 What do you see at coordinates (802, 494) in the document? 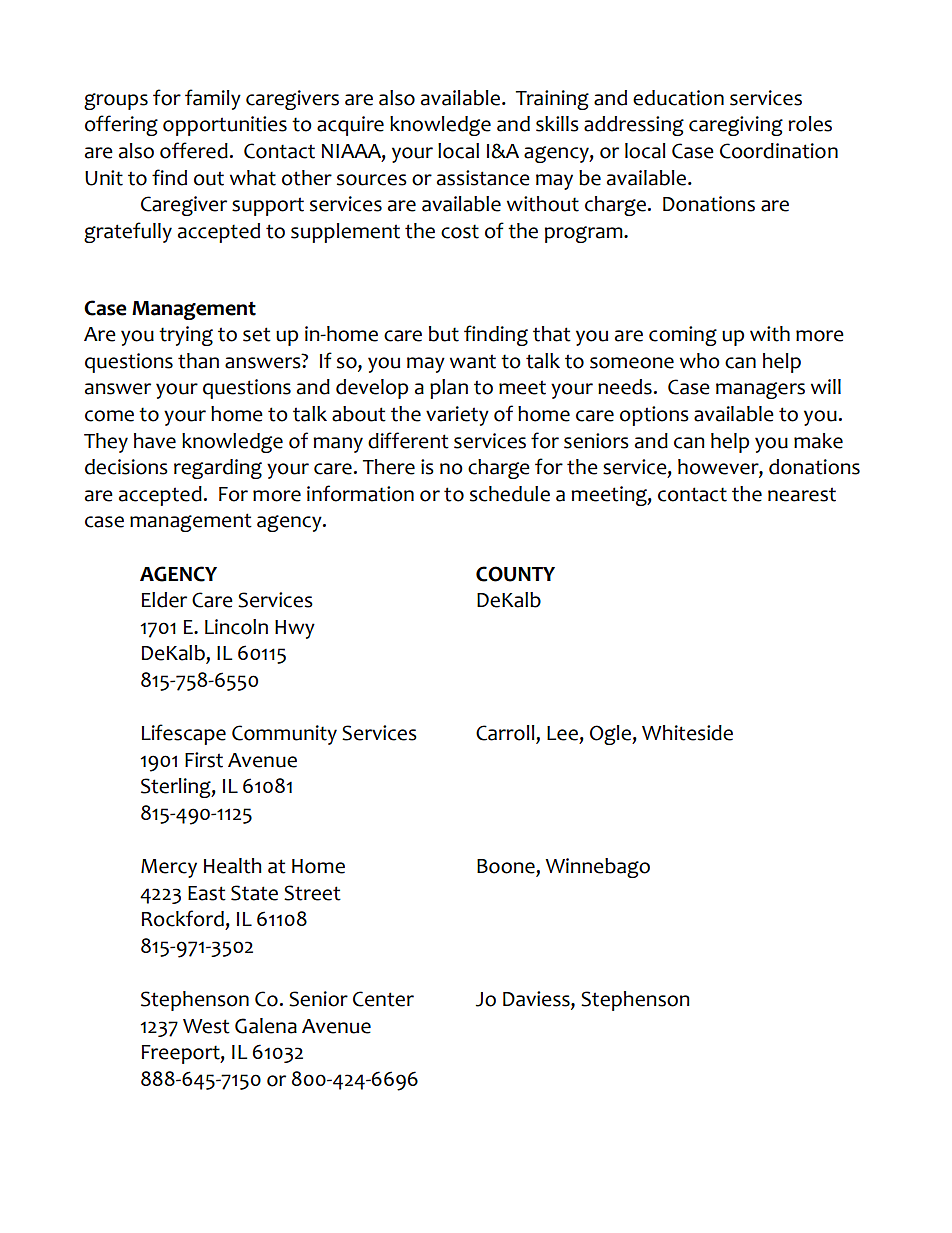
I see `nearest` at bounding box center [802, 494].
